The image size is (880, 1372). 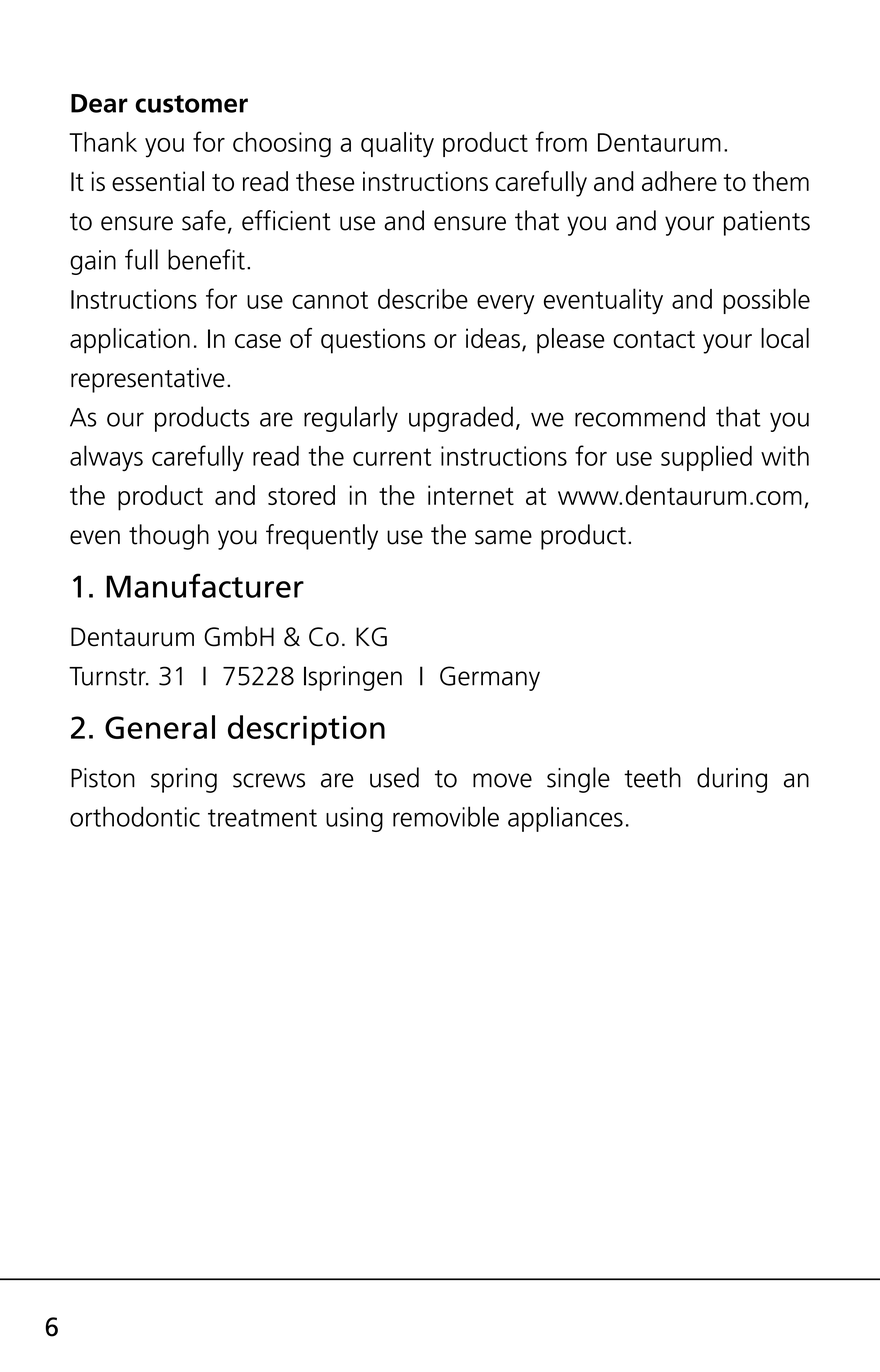 I want to click on quality, so click(x=397, y=145).
